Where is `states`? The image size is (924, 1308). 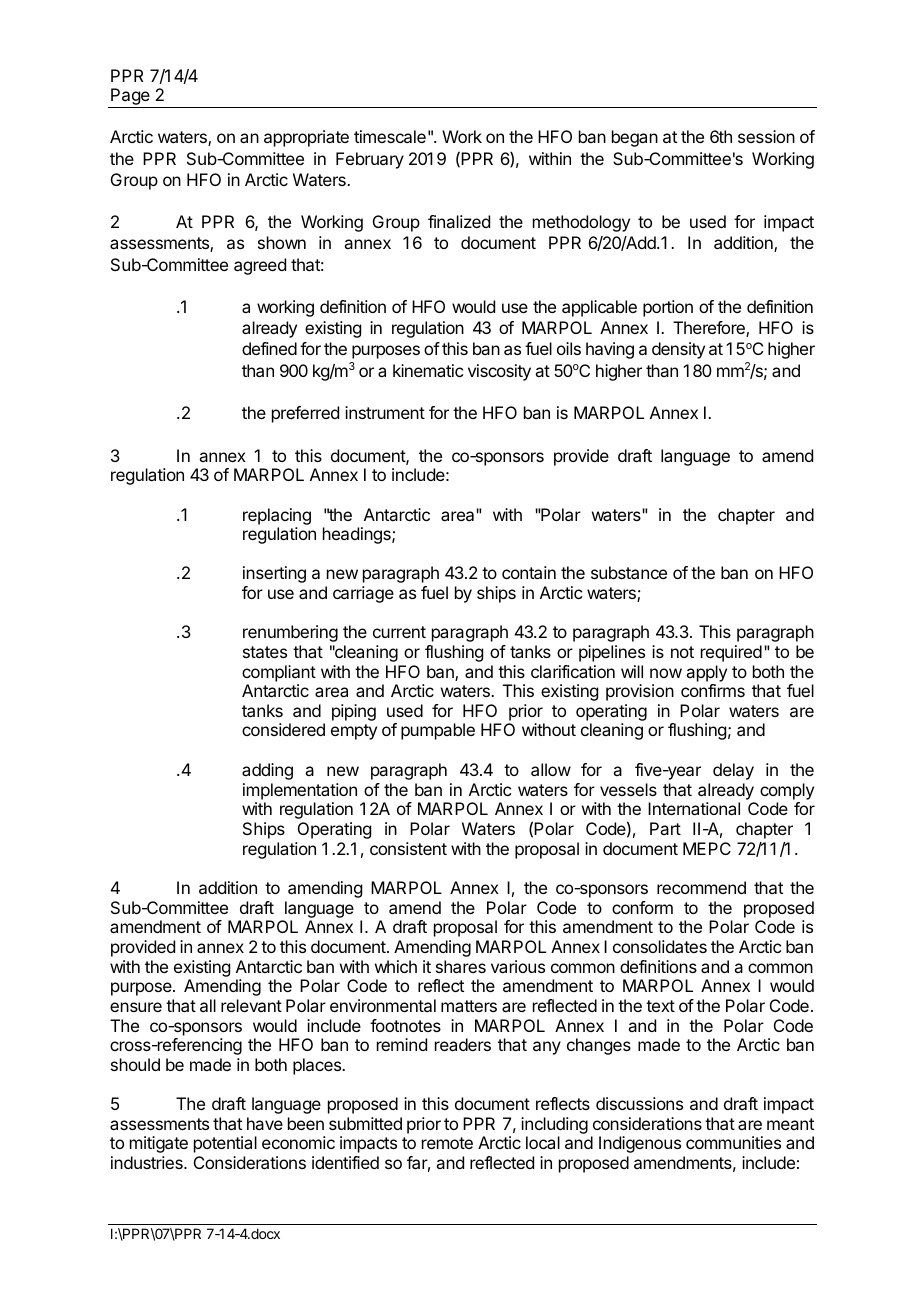 states is located at coordinates (265, 652).
